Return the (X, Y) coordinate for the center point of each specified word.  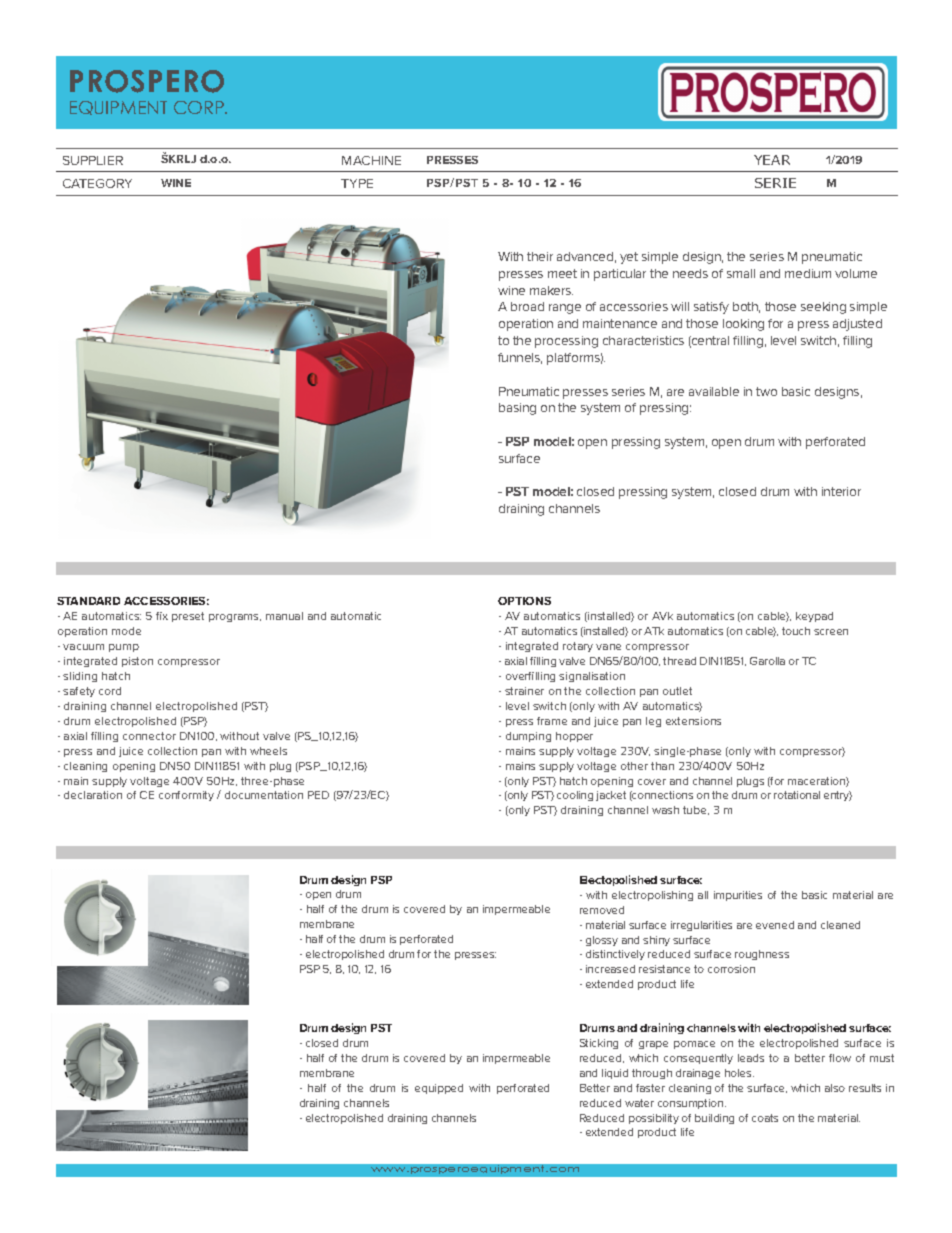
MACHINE (371, 160)
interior (841, 491)
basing (517, 409)
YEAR (772, 160)
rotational (797, 795)
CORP (200, 107)
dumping (528, 737)
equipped (439, 1089)
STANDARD (88, 601)
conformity (186, 796)
